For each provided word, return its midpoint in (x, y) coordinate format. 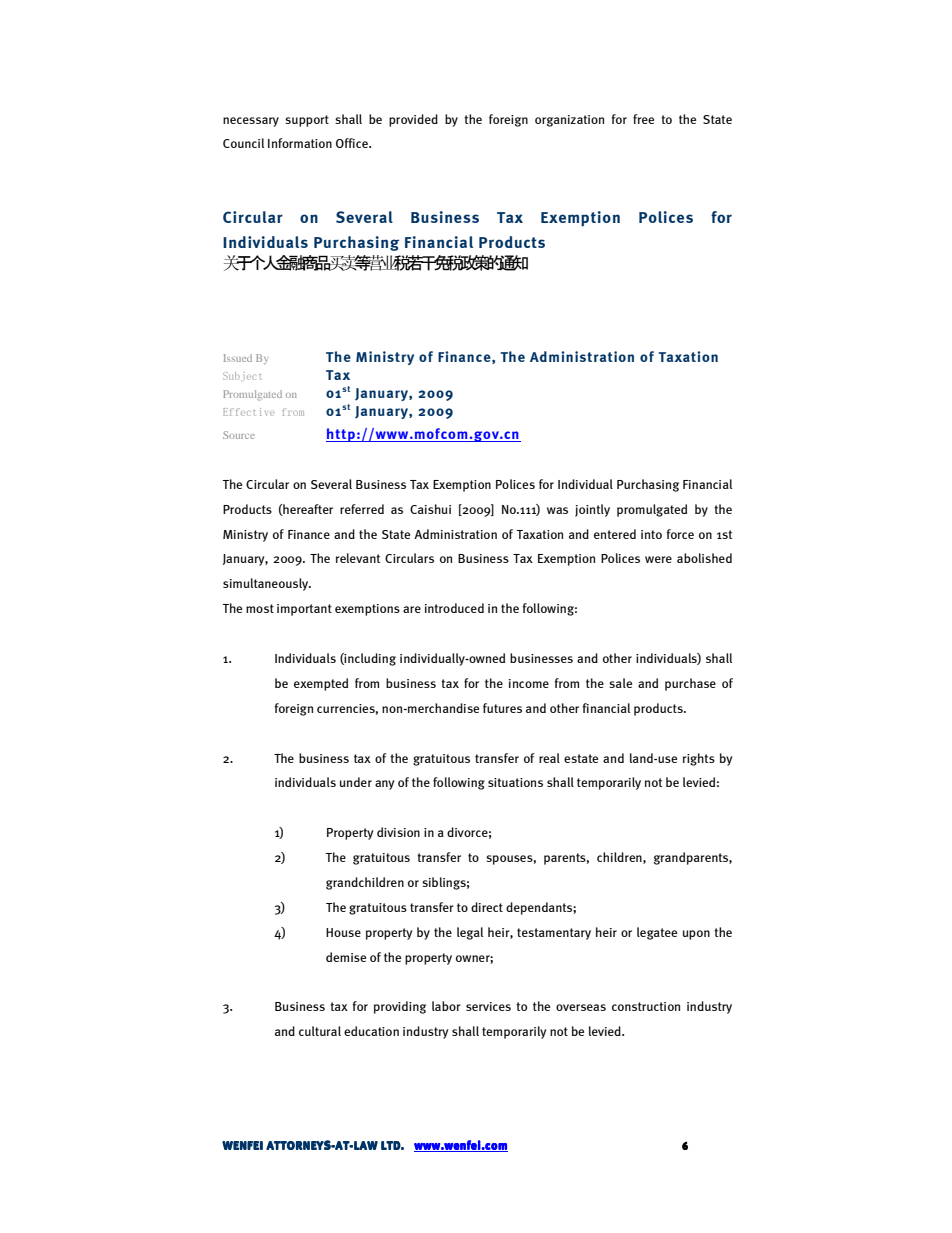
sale (620, 683)
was (557, 510)
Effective (248, 412)
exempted (321, 684)
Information (300, 143)
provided (413, 120)
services (488, 1006)
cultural (320, 1031)
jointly (592, 510)
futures (502, 708)
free (643, 119)
